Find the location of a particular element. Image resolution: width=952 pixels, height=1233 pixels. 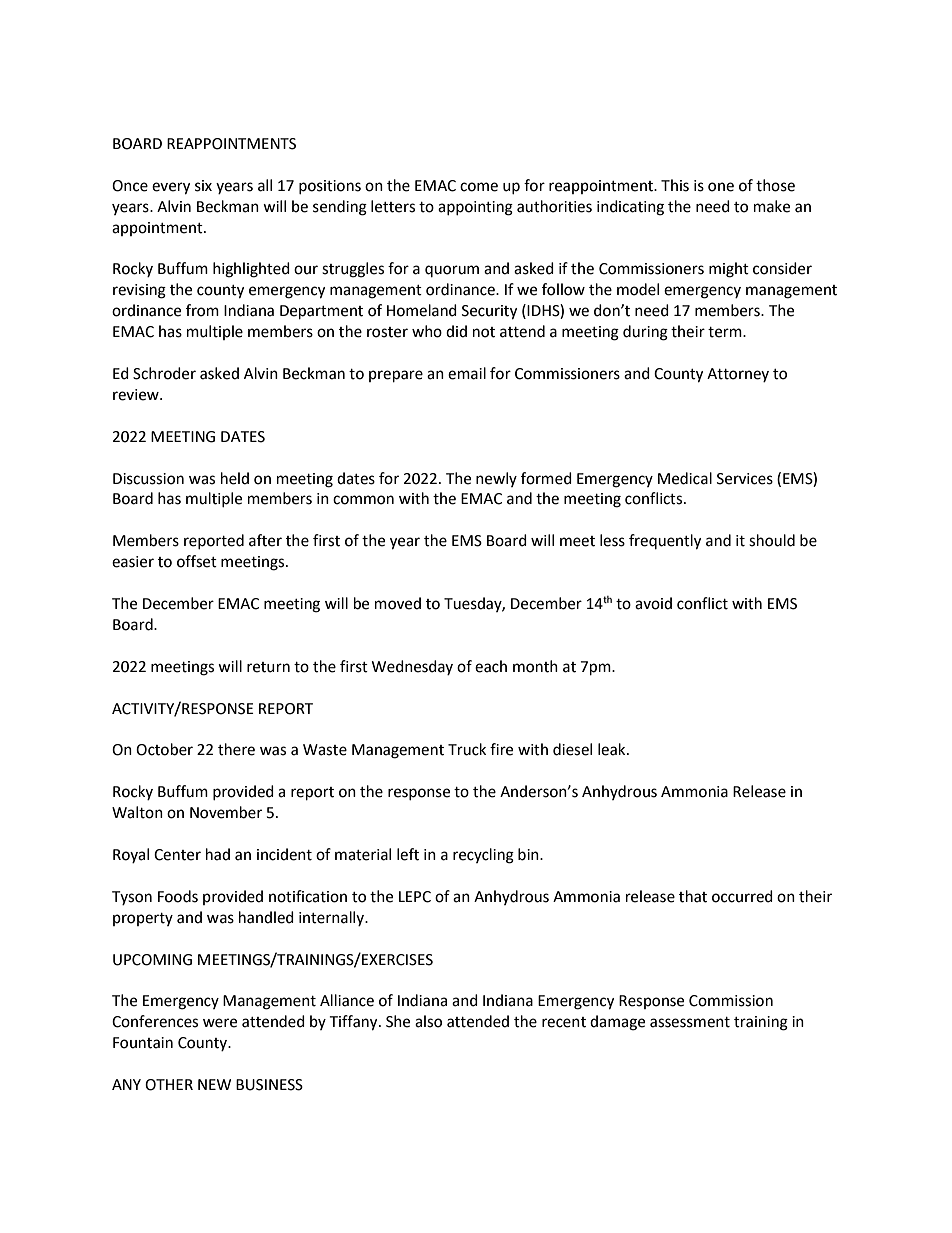

appointing is located at coordinates (475, 208).
